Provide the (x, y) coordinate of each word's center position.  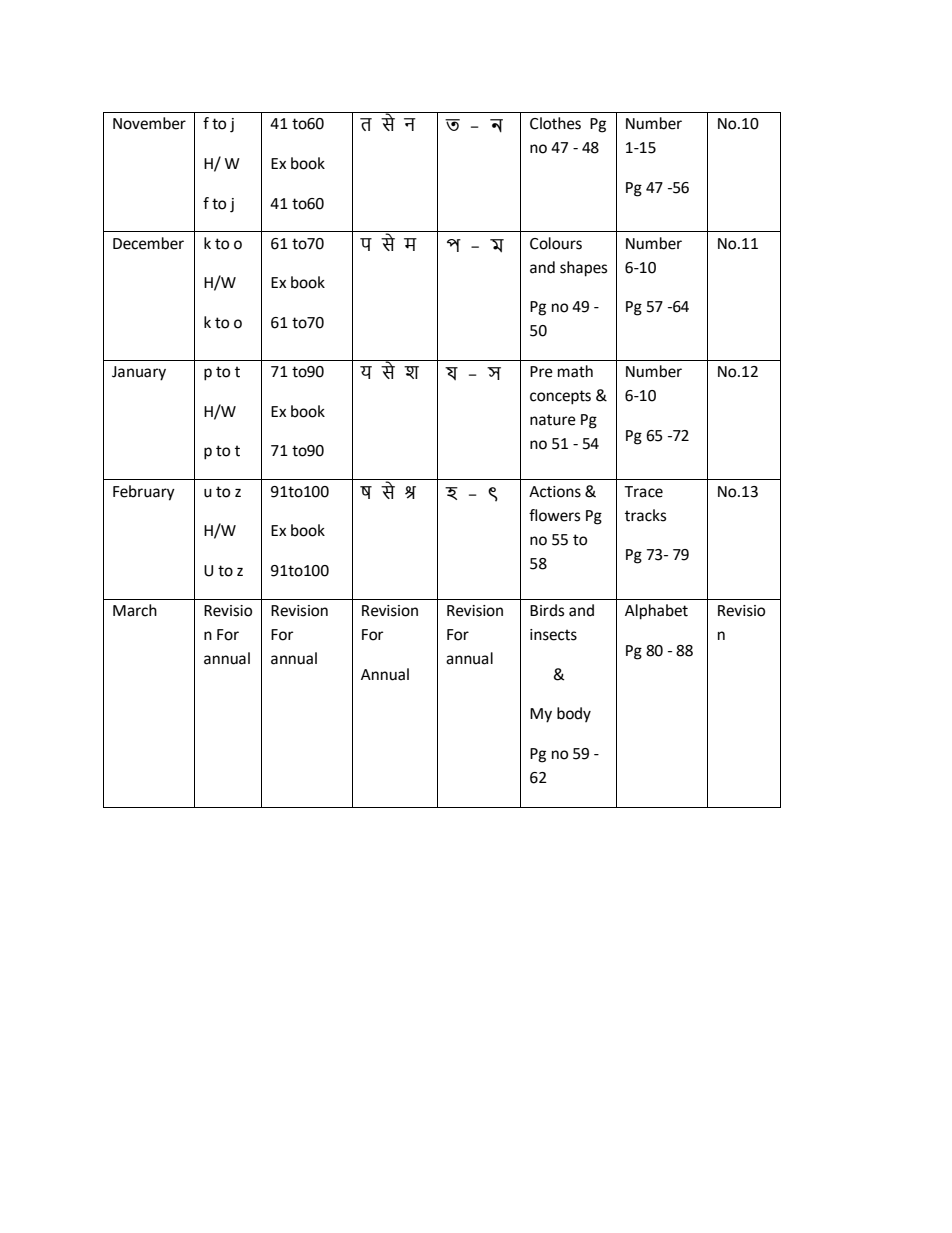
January (139, 373)
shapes (583, 269)
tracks (645, 515)
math (575, 371)
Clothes (555, 123)
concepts (560, 397)
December (148, 243)
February (144, 493)
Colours (556, 243)
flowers (554, 515)
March (135, 610)
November (149, 123)
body (574, 714)
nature (553, 420)
